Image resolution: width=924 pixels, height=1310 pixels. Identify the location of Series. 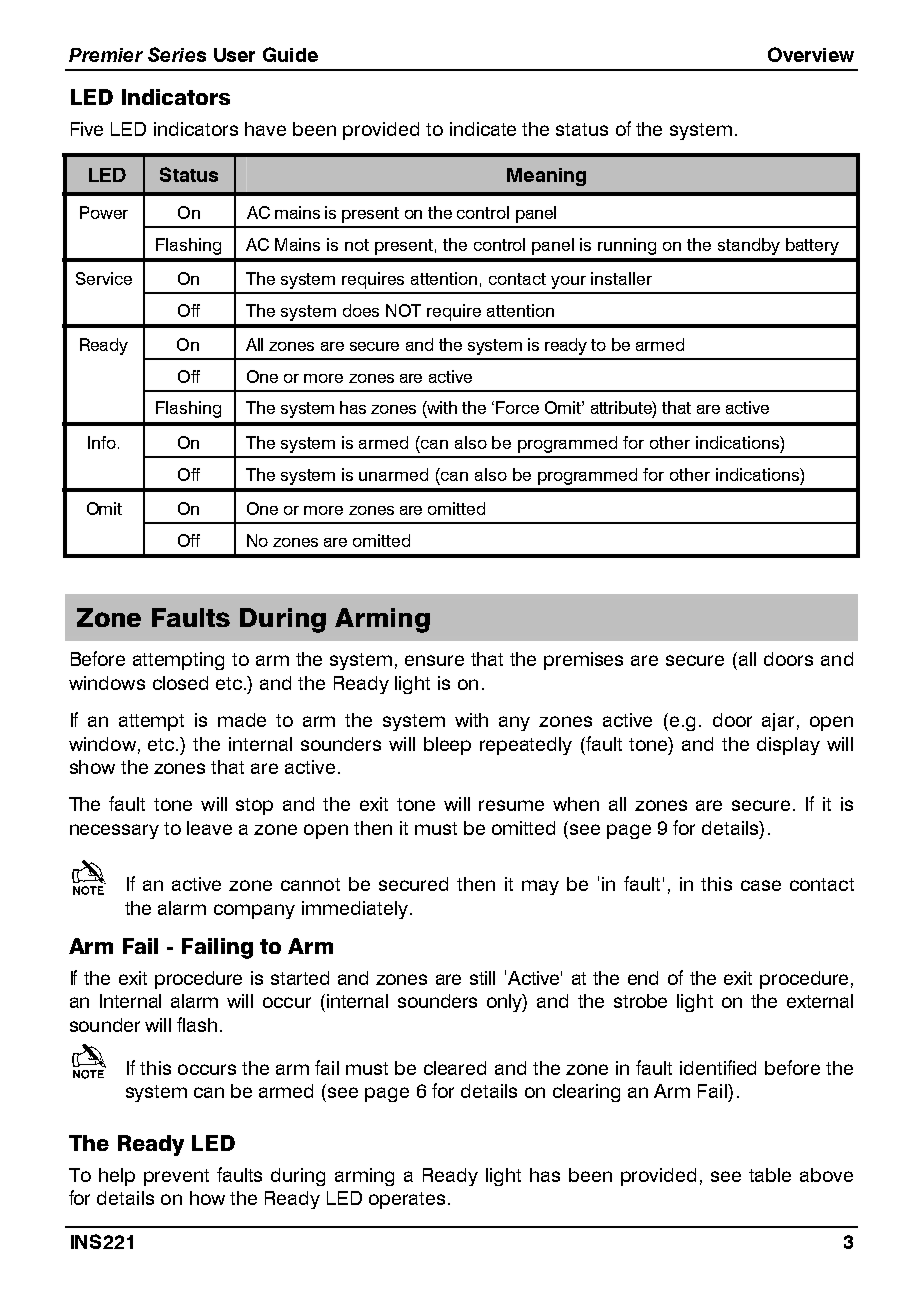
(177, 54).
